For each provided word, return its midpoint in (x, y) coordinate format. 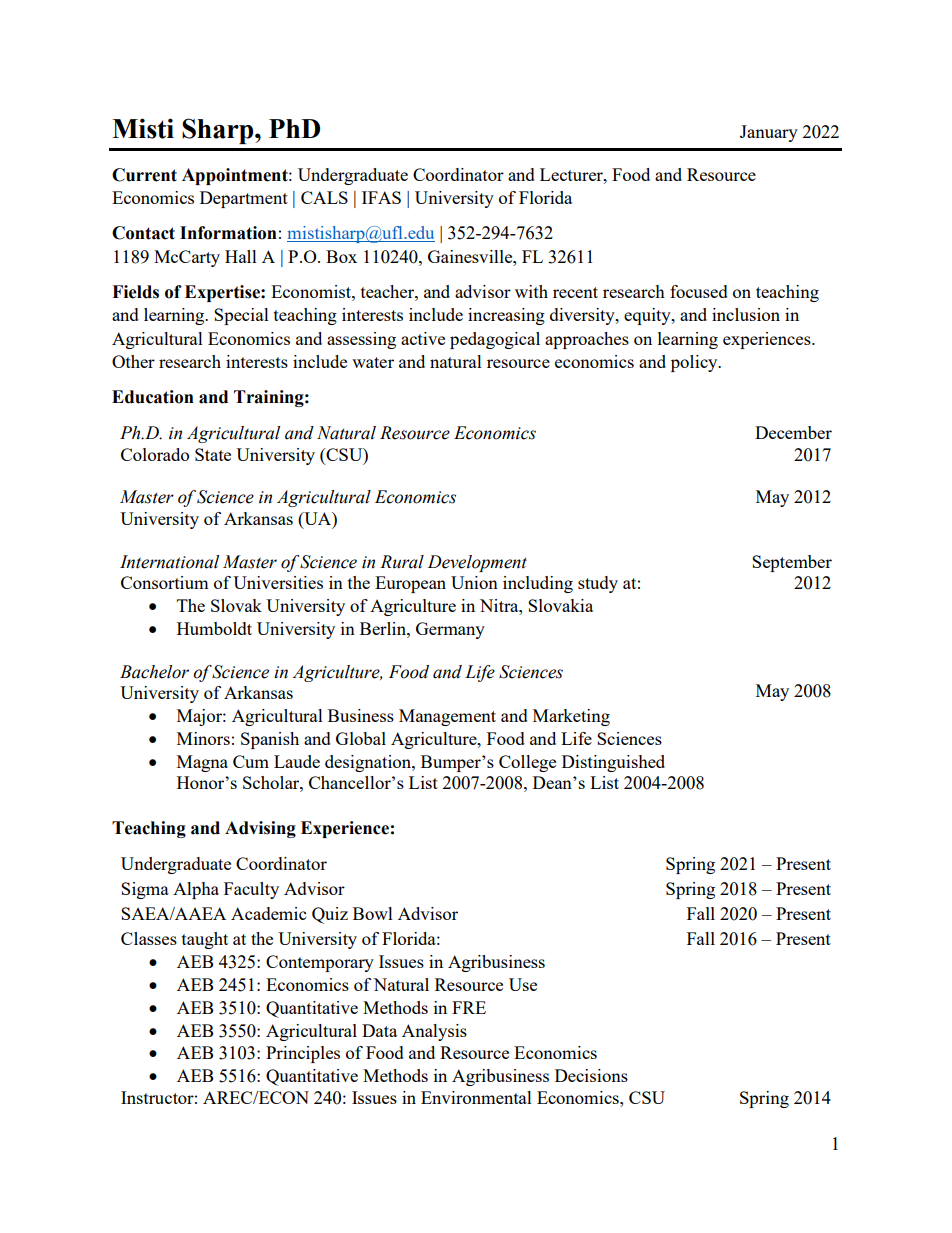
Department (244, 199)
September (792, 563)
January (769, 133)
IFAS (381, 197)
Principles (303, 1054)
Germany (450, 630)
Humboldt (214, 628)
